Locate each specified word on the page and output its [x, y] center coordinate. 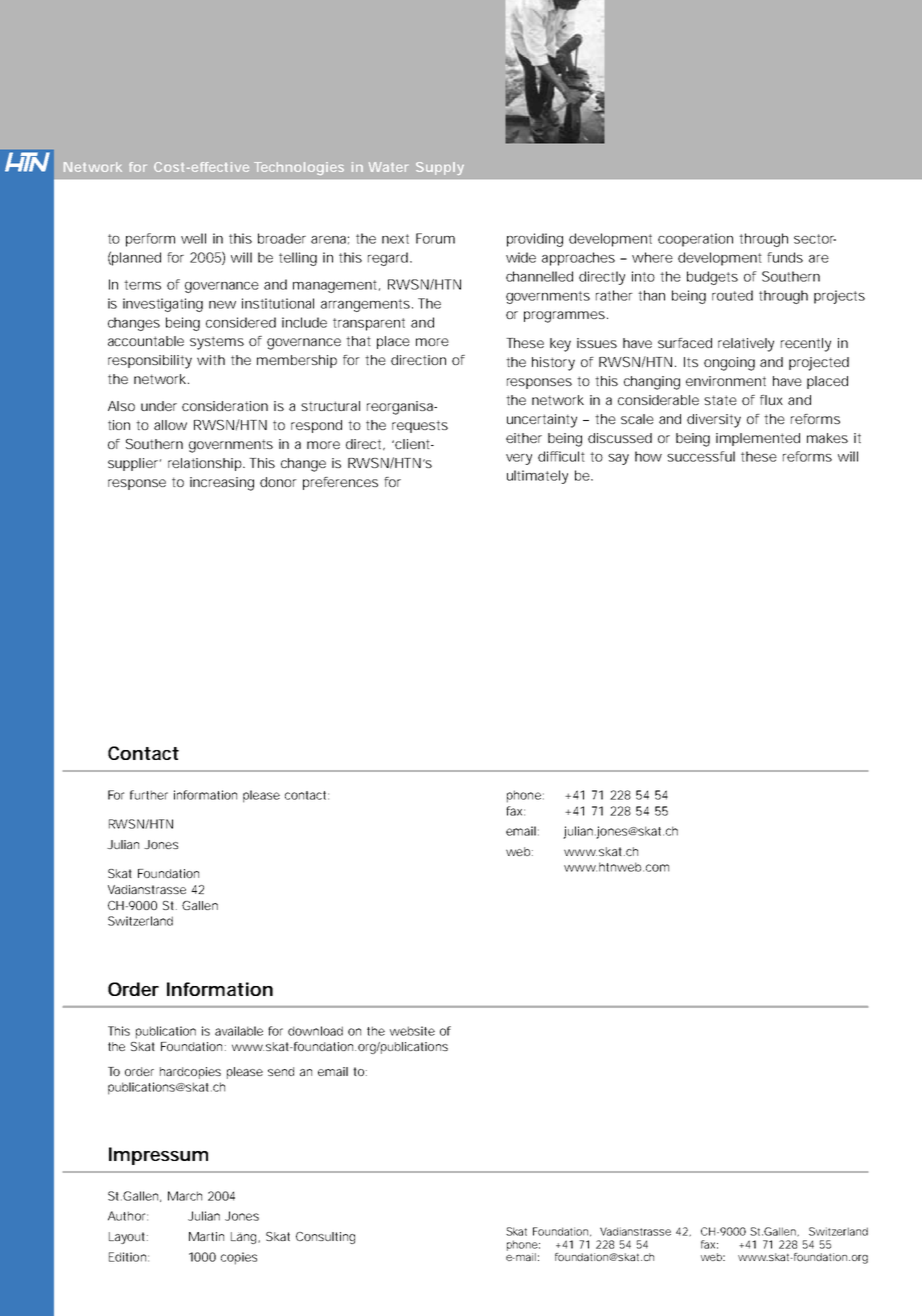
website [412, 1031]
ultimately [537, 477]
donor [278, 482]
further [149, 795]
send [281, 1071]
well [193, 238]
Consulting [325, 1238]
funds [785, 257]
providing [535, 240]
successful [701, 456]
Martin [206, 1236]
